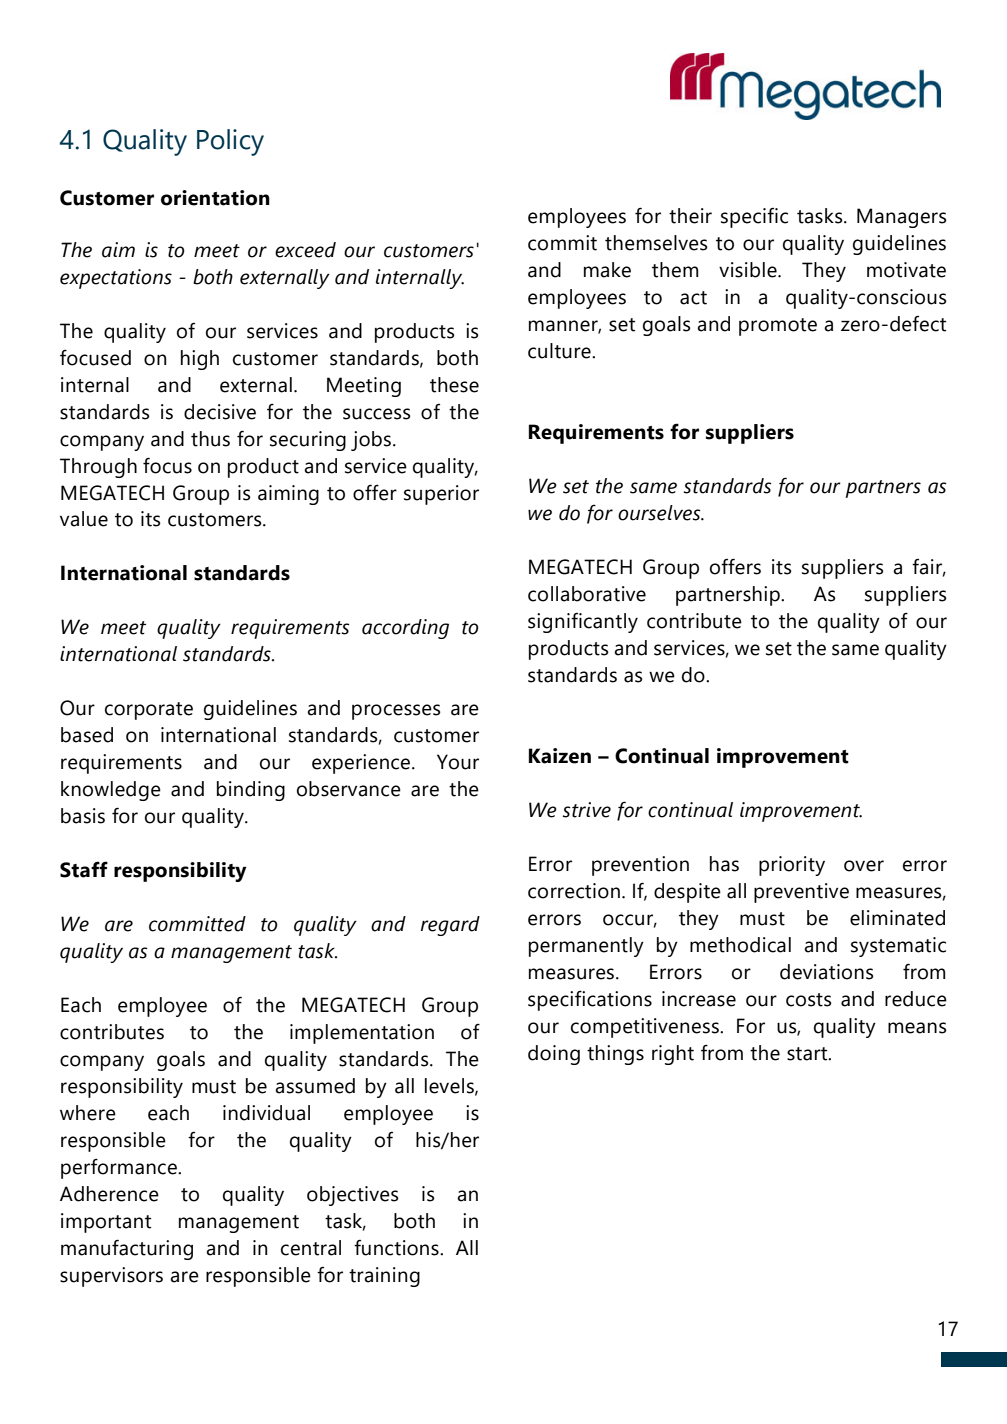 Image resolution: width=1007 pixels, height=1424 pixels. What do you see at coordinates (792, 866) in the image?
I see `priority` at bounding box center [792, 866].
